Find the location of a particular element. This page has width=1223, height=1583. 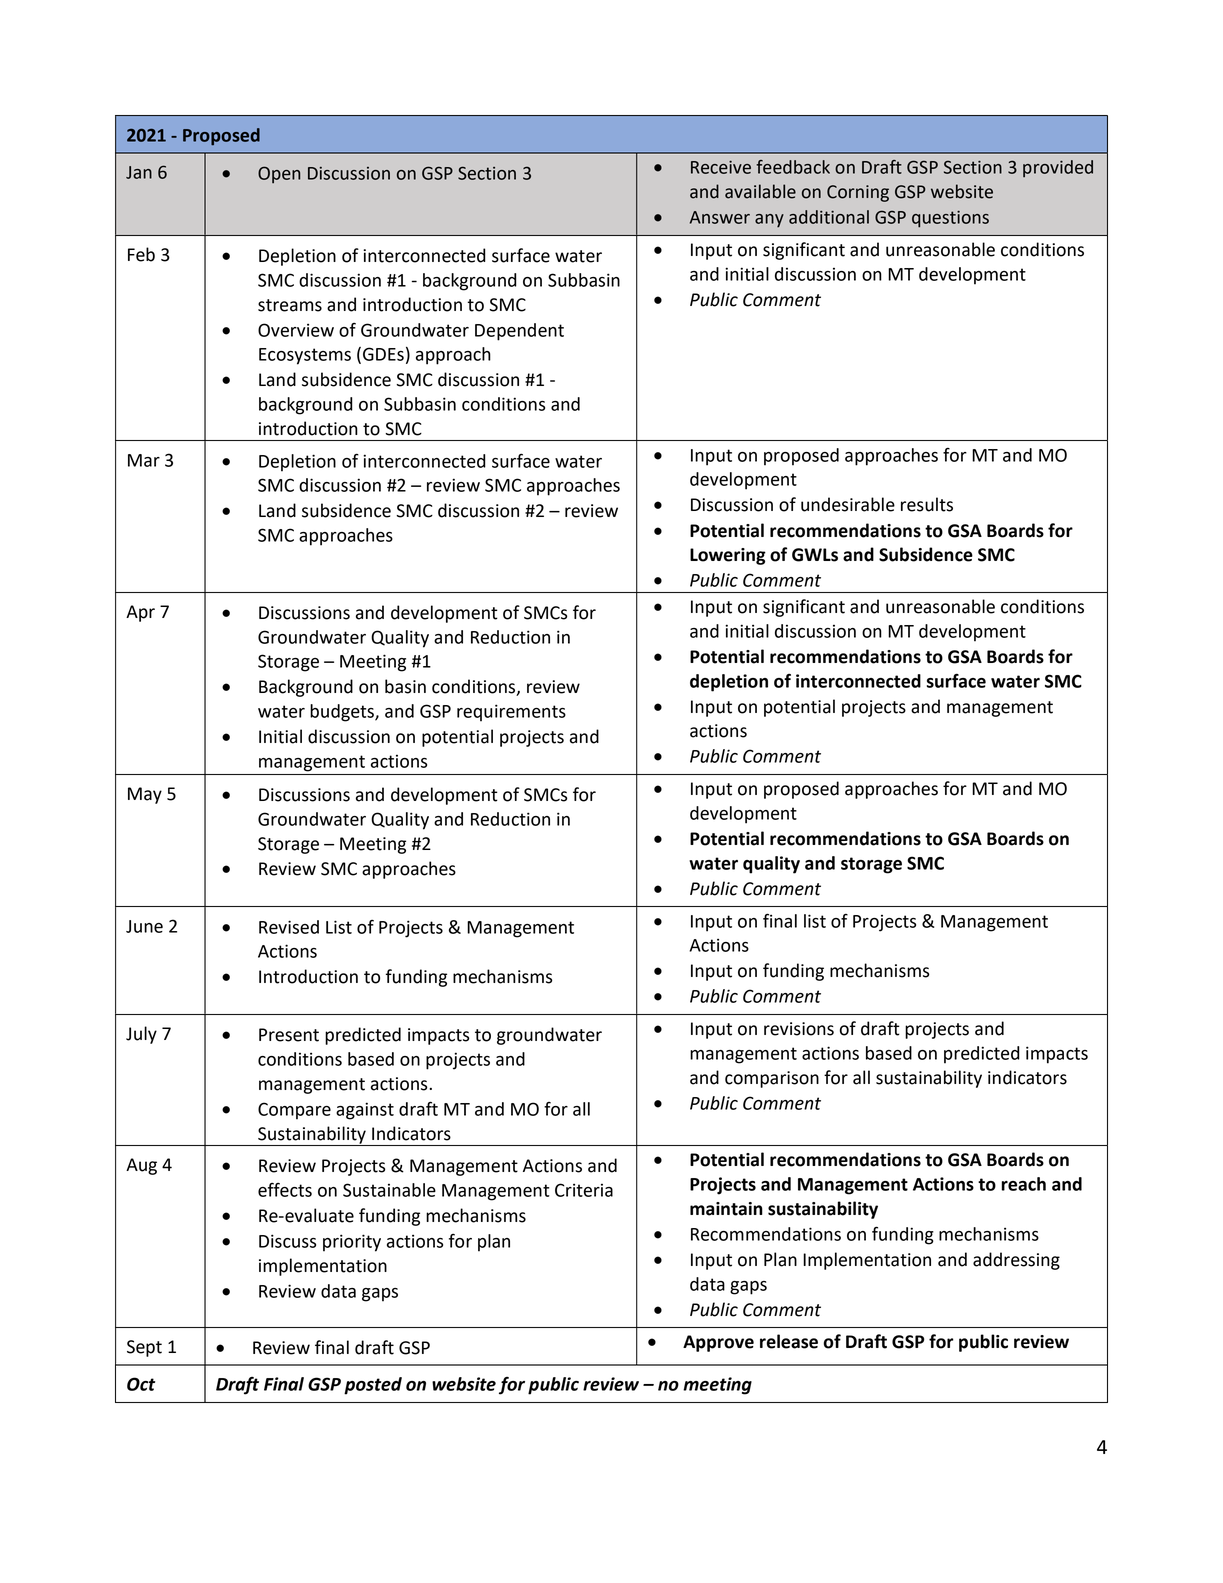

Apr is located at coordinates (140, 613).
